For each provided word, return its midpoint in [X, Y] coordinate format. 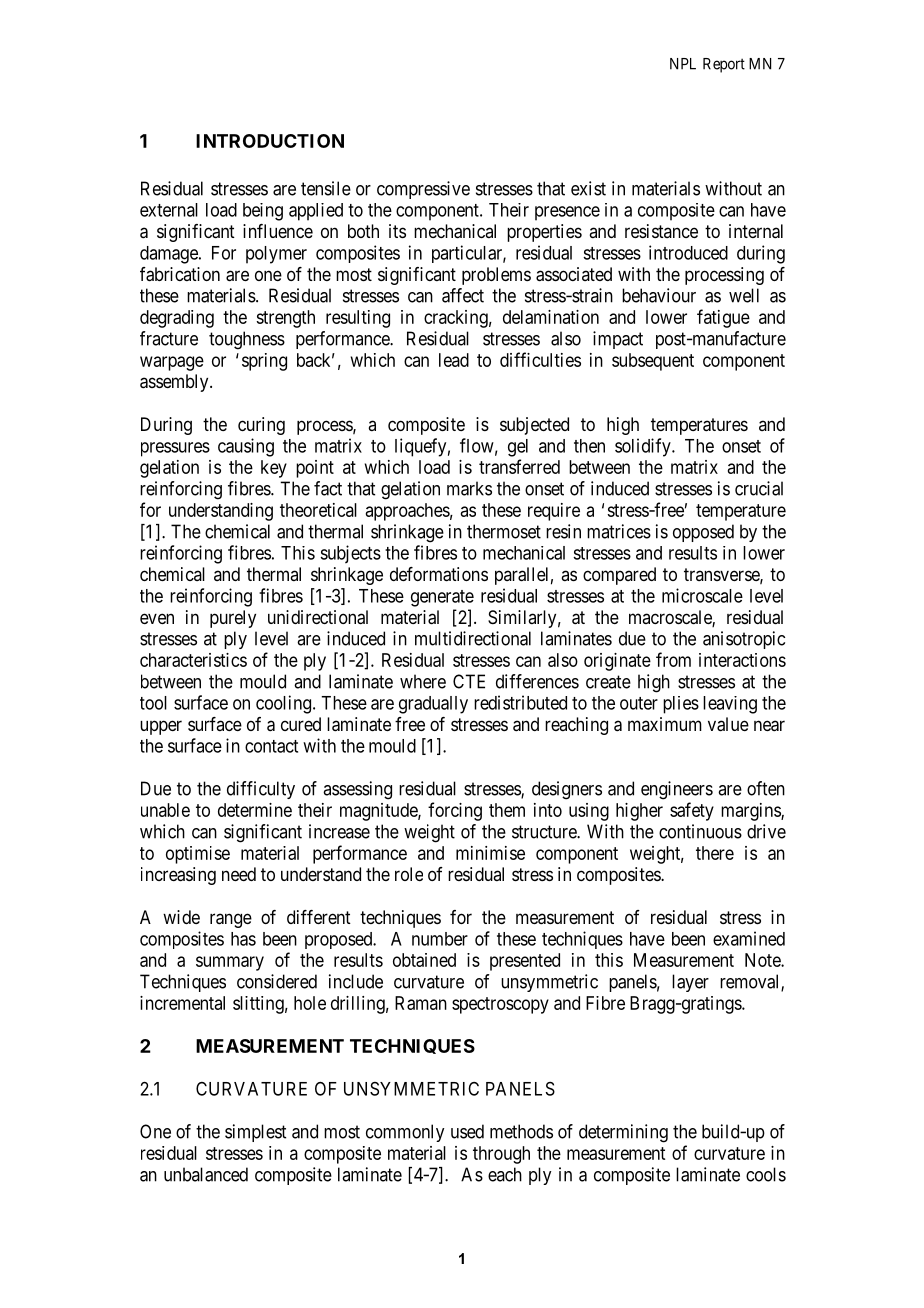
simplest [255, 1133]
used [467, 1131]
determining [623, 1133]
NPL [683, 64]
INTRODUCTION [270, 141]
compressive [423, 190]
